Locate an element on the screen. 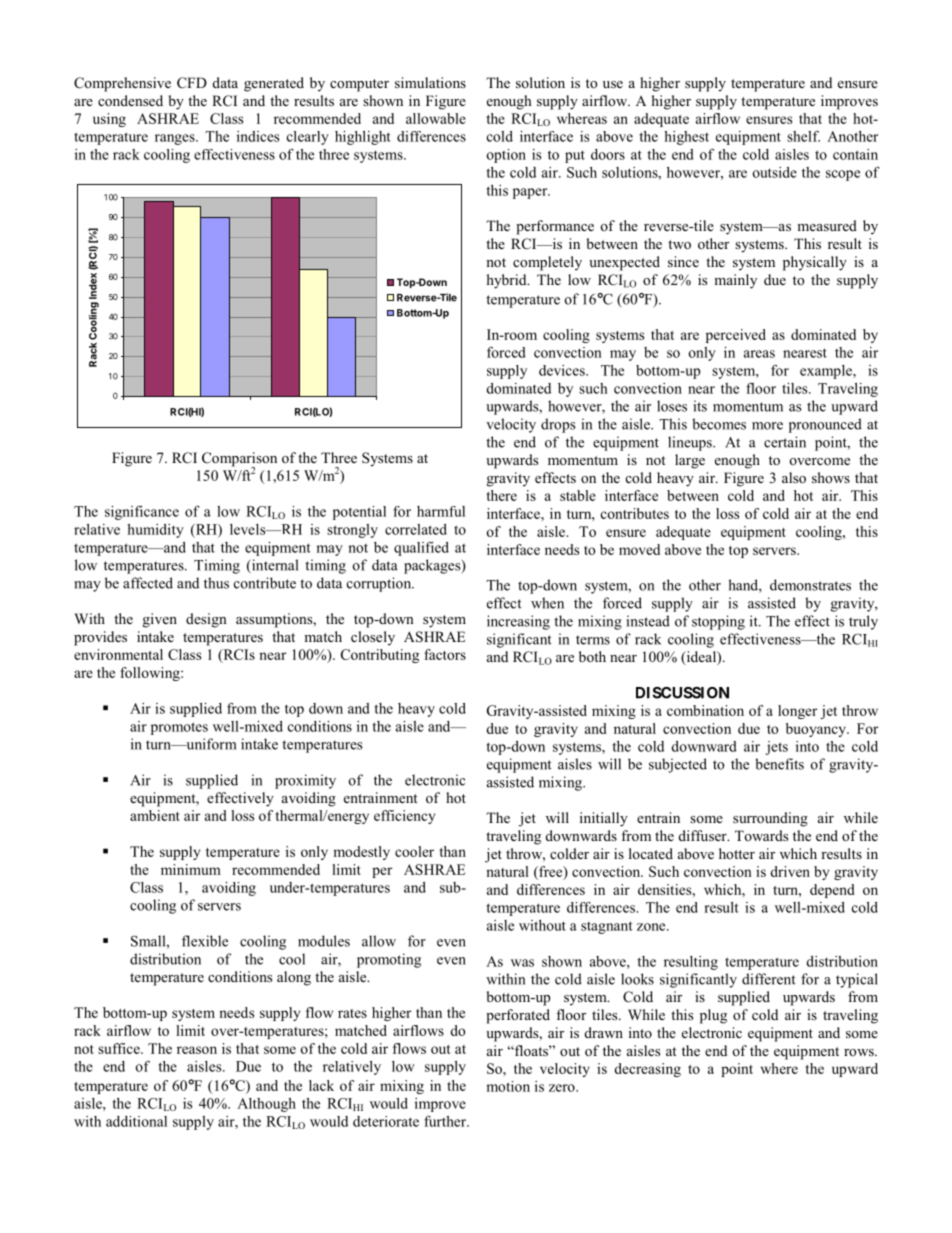  minimum is located at coordinates (191, 869).
